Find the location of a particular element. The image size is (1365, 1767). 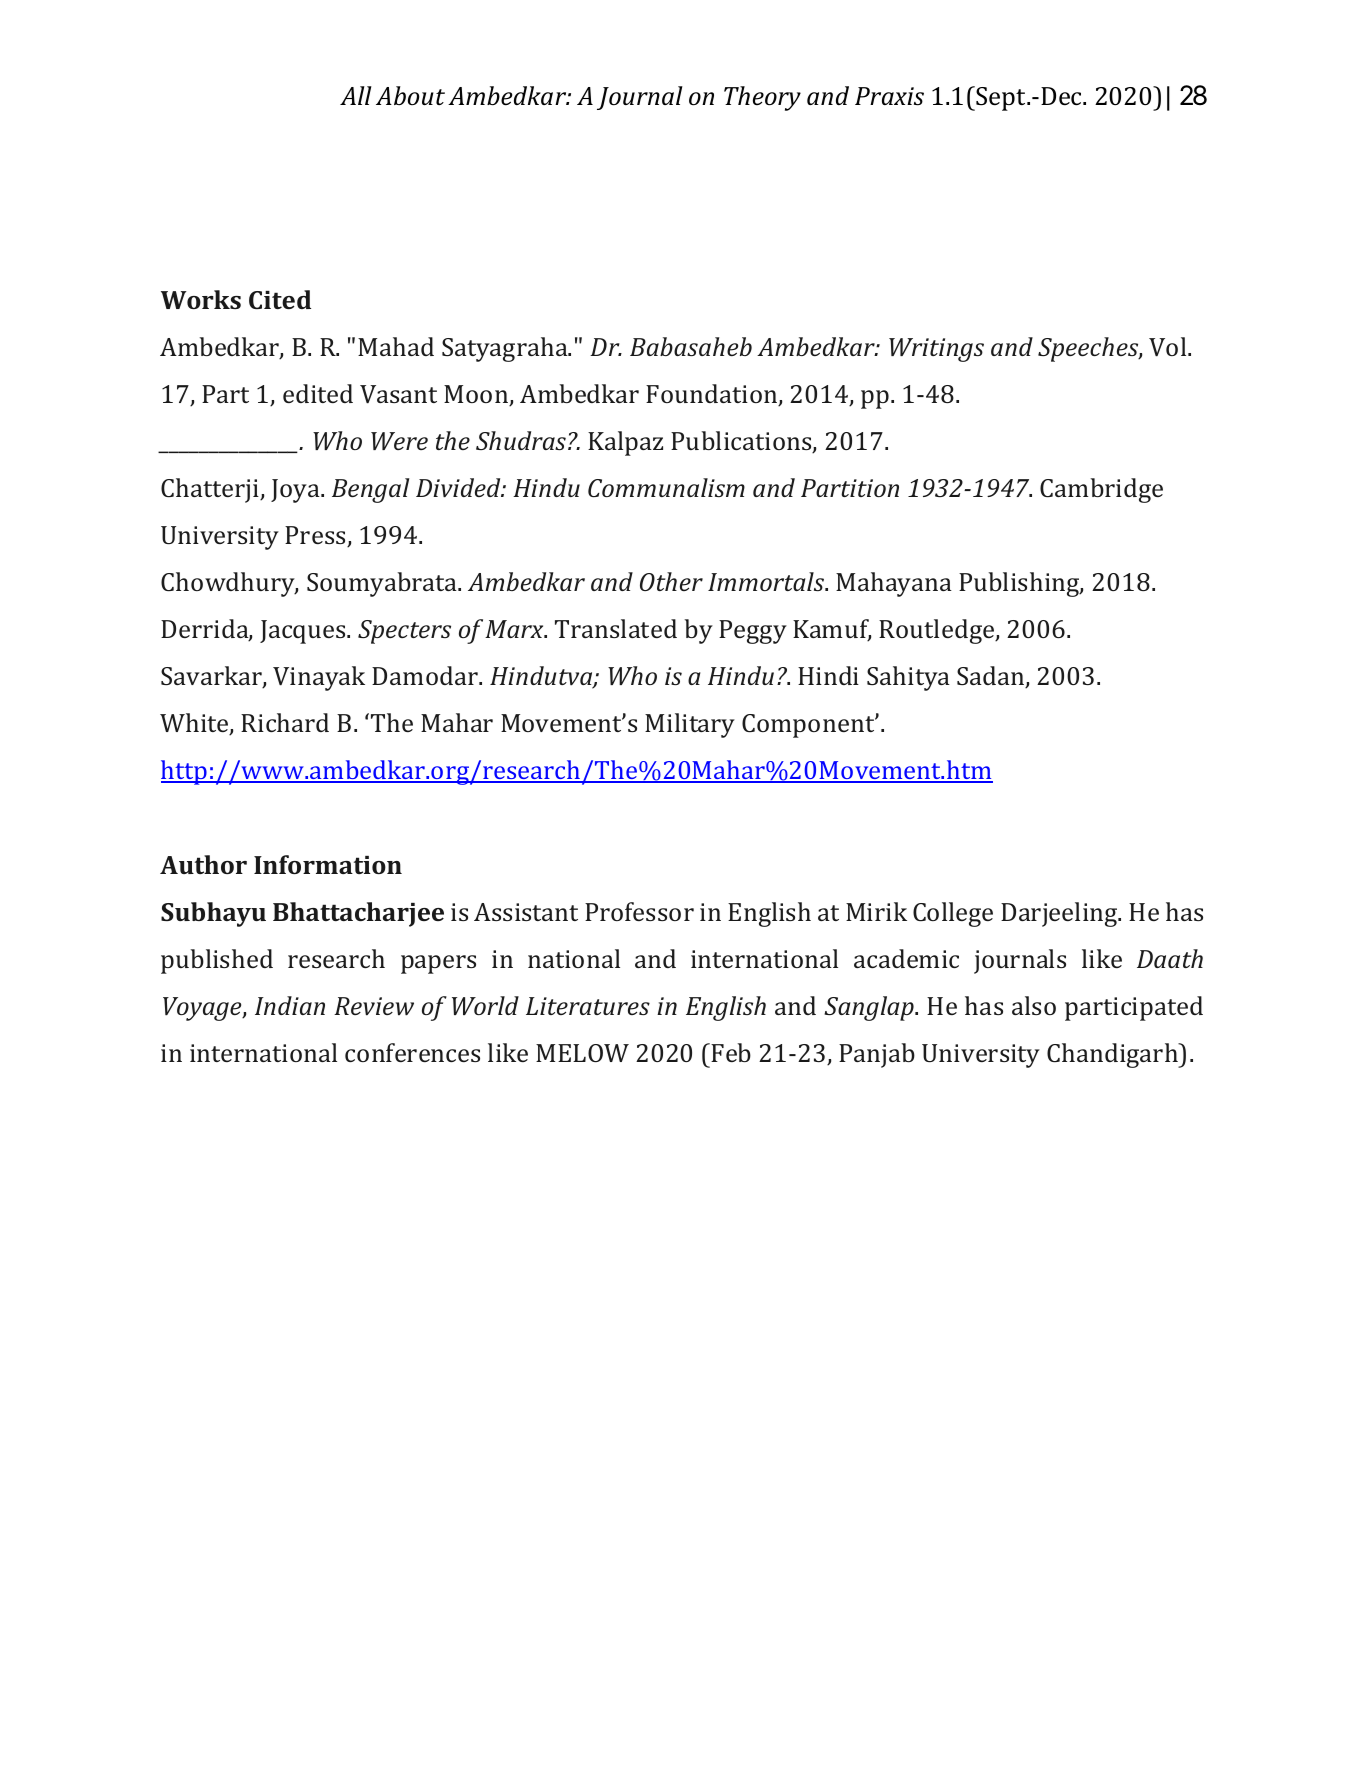

Richard is located at coordinates (285, 722).
